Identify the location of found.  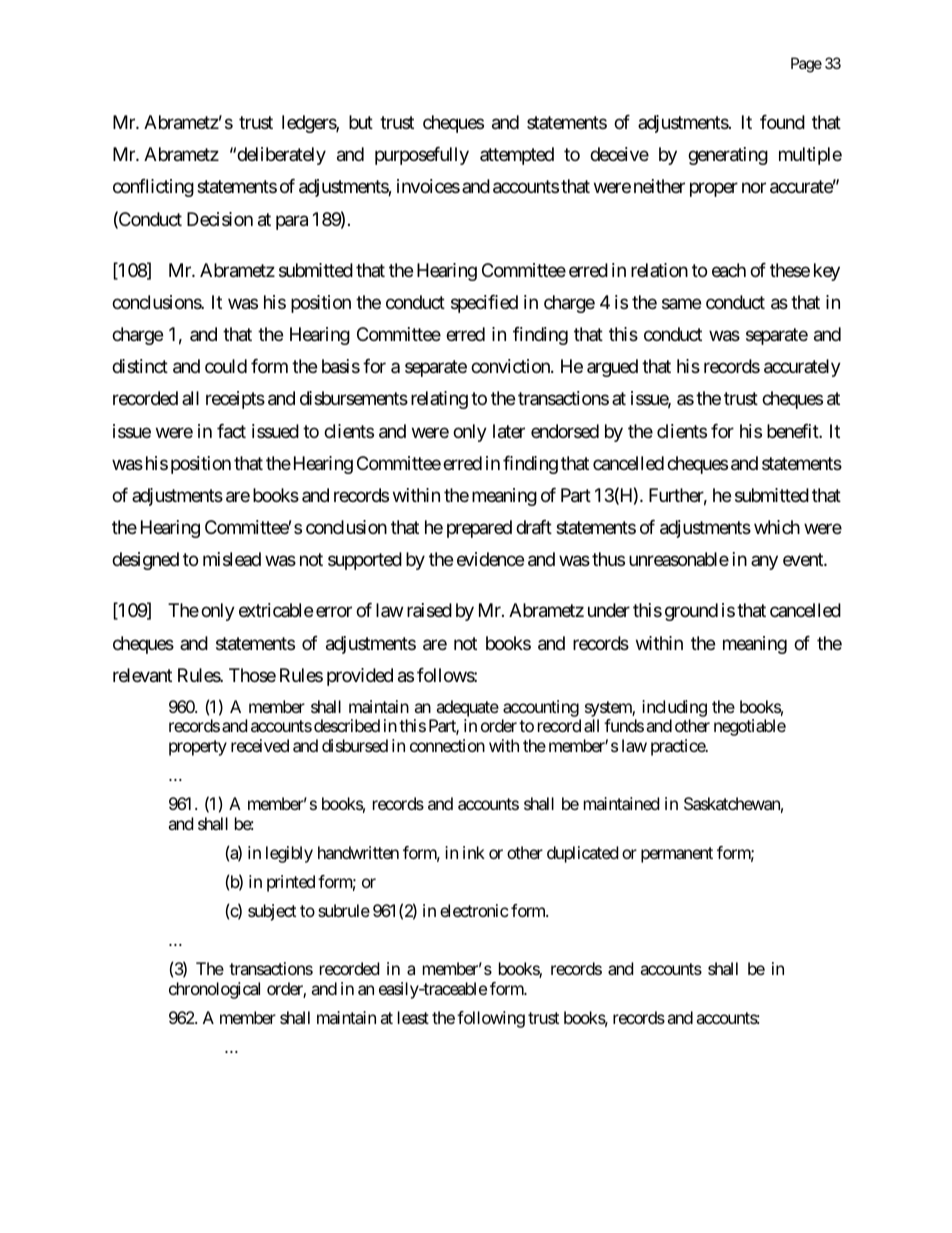
(782, 122).
